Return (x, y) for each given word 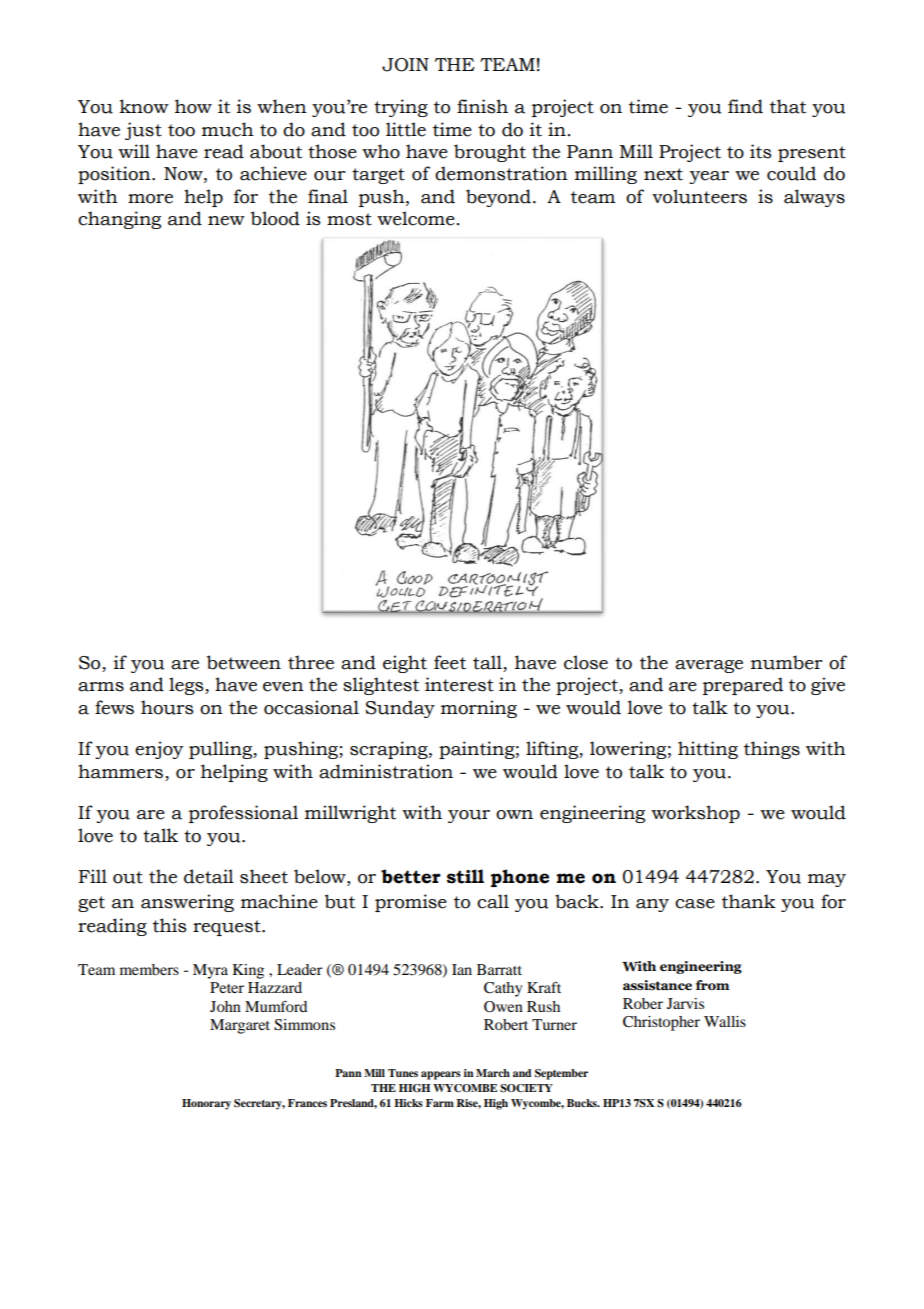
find (745, 106)
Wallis (725, 1021)
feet (450, 662)
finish (482, 106)
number (786, 662)
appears (441, 1075)
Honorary (206, 1104)
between (244, 662)
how (193, 106)
